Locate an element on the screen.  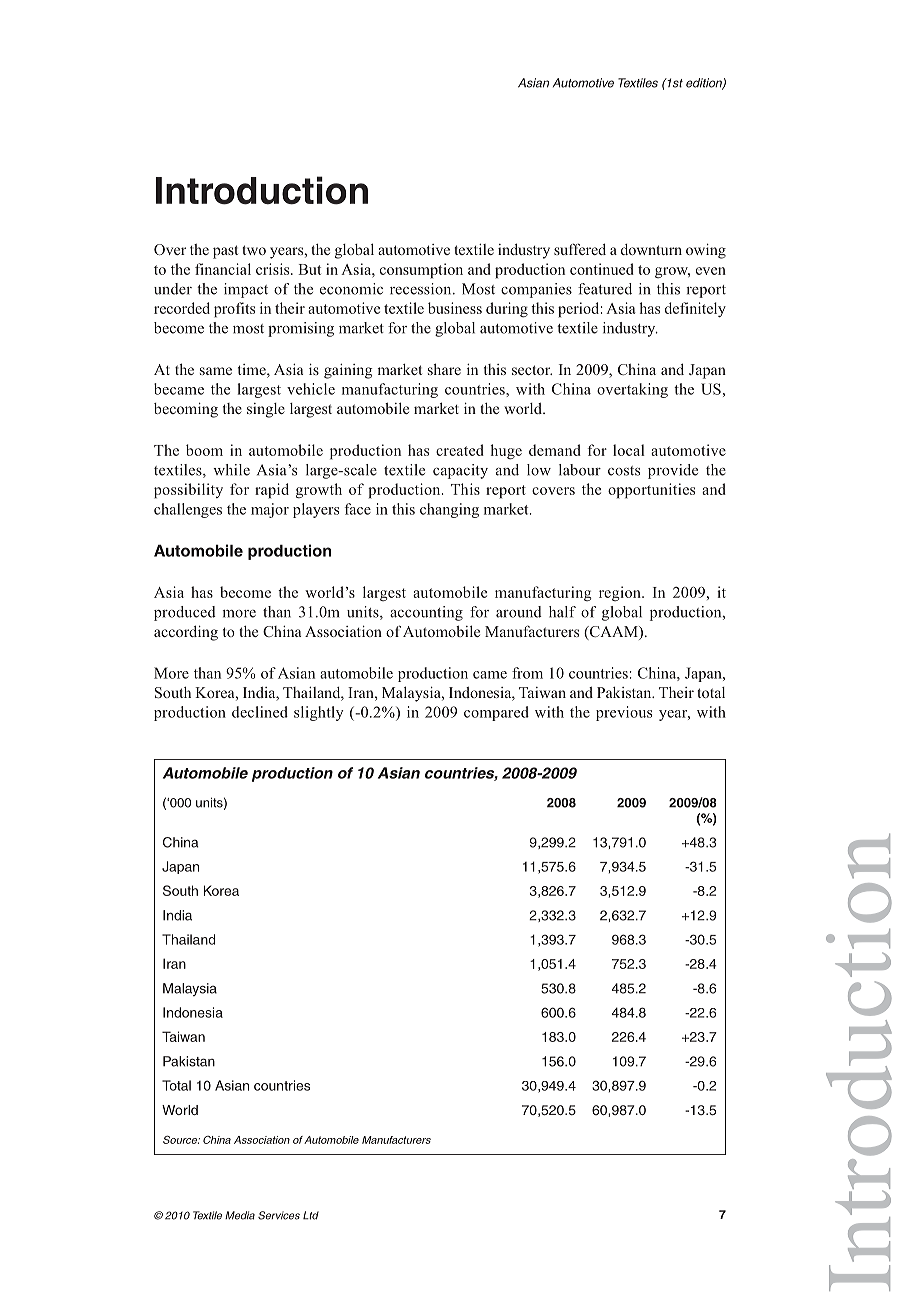
financial is located at coordinates (223, 269).
